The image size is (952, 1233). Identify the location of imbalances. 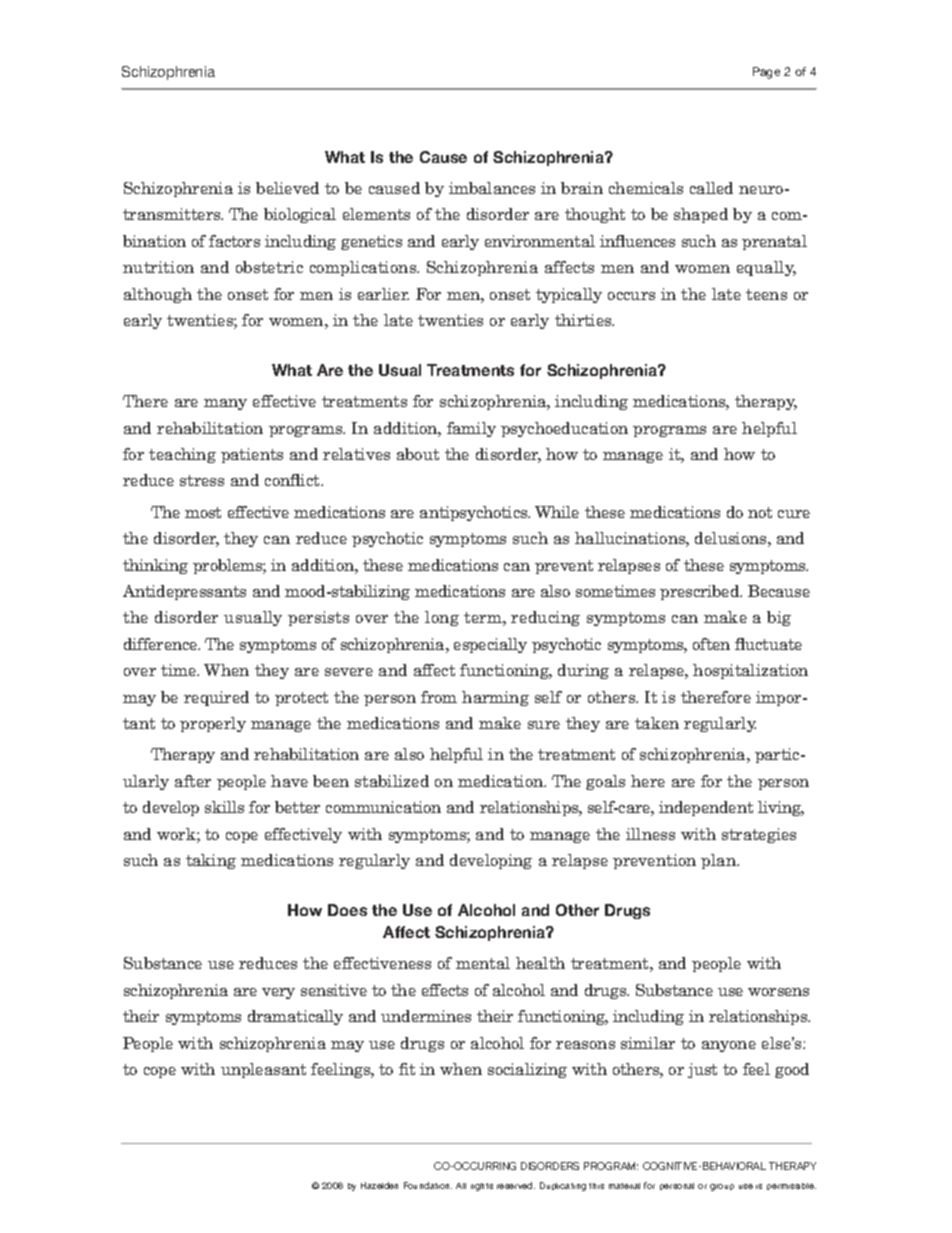
(492, 188).
